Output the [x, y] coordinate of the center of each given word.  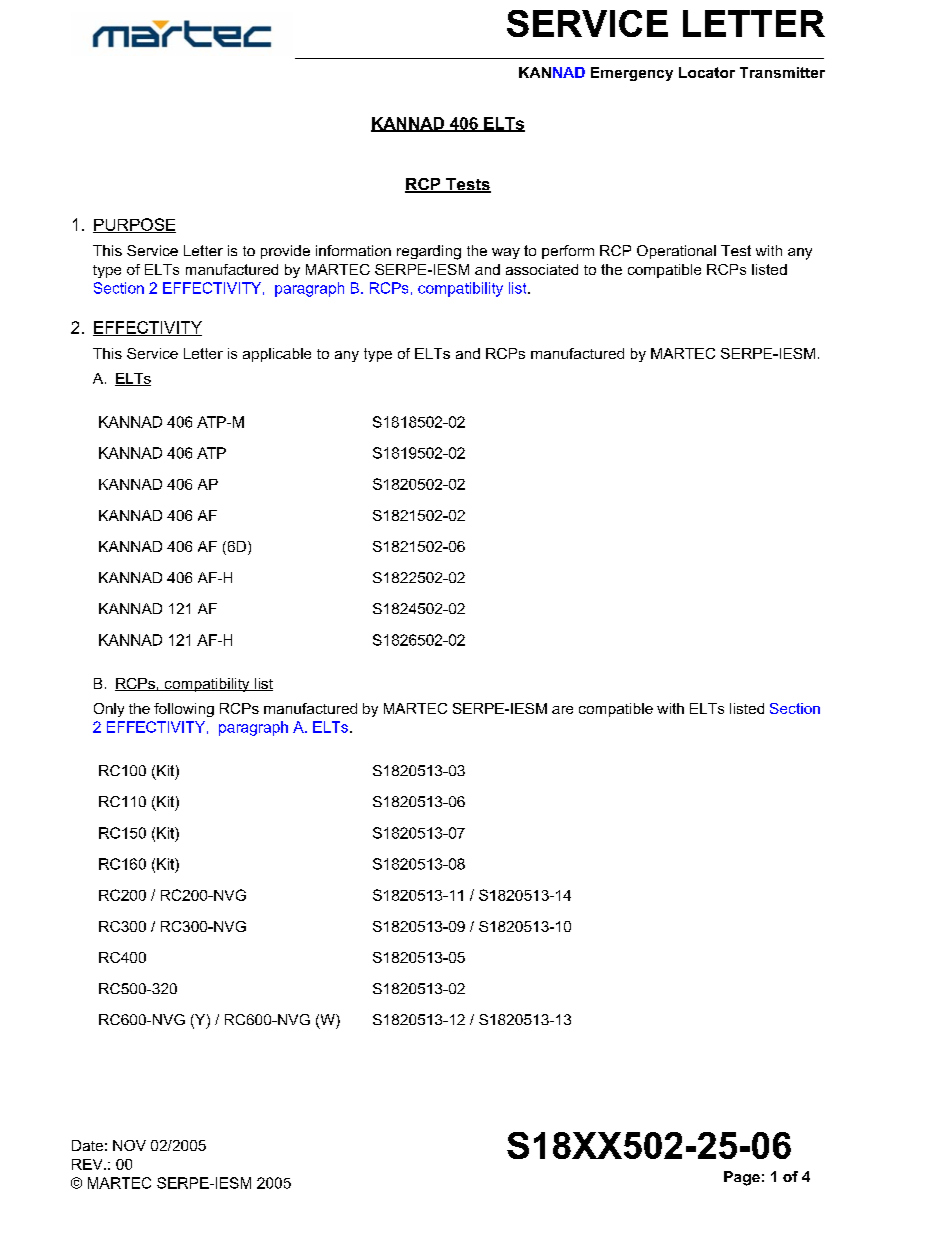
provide [285, 252]
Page [742, 1178]
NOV [129, 1145]
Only [109, 710]
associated [542, 269]
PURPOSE [134, 225]
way [506, 253]
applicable [277, 355]
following [184, 710]
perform [568, 252]
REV [88, 1164]
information [353, 250]
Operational [676, 252]
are [562, 710]
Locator [707, 72]
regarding [429, 252]
